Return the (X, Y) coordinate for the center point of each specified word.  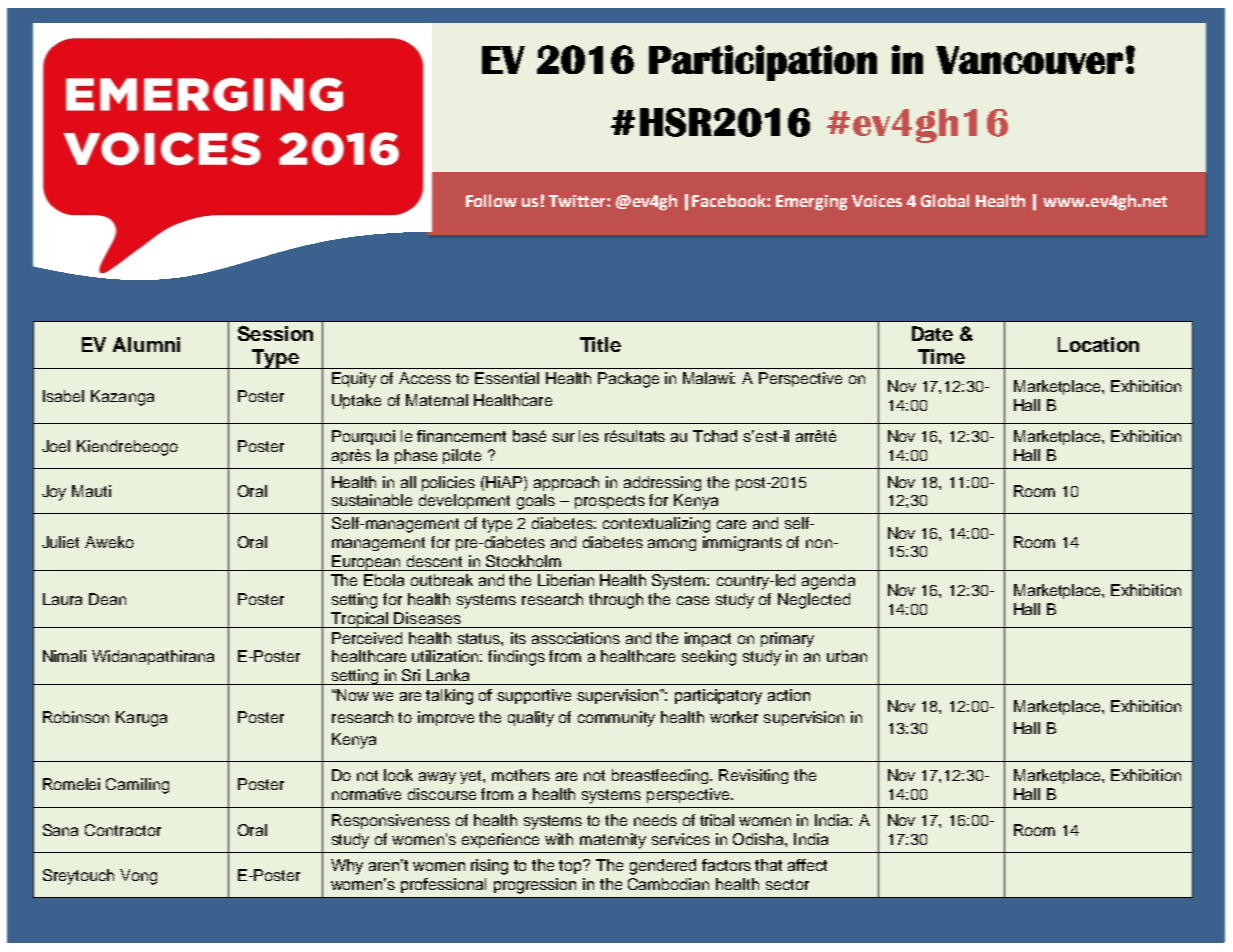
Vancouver (1029, 60)
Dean (107, 599)
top (572, 866)
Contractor (123, 830)
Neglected (814, 601)
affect (807, 865)
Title (600, 344)
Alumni (146, 344)
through (616, 601)
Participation (763, 63)
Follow (491, 200)
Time (941, 356)
